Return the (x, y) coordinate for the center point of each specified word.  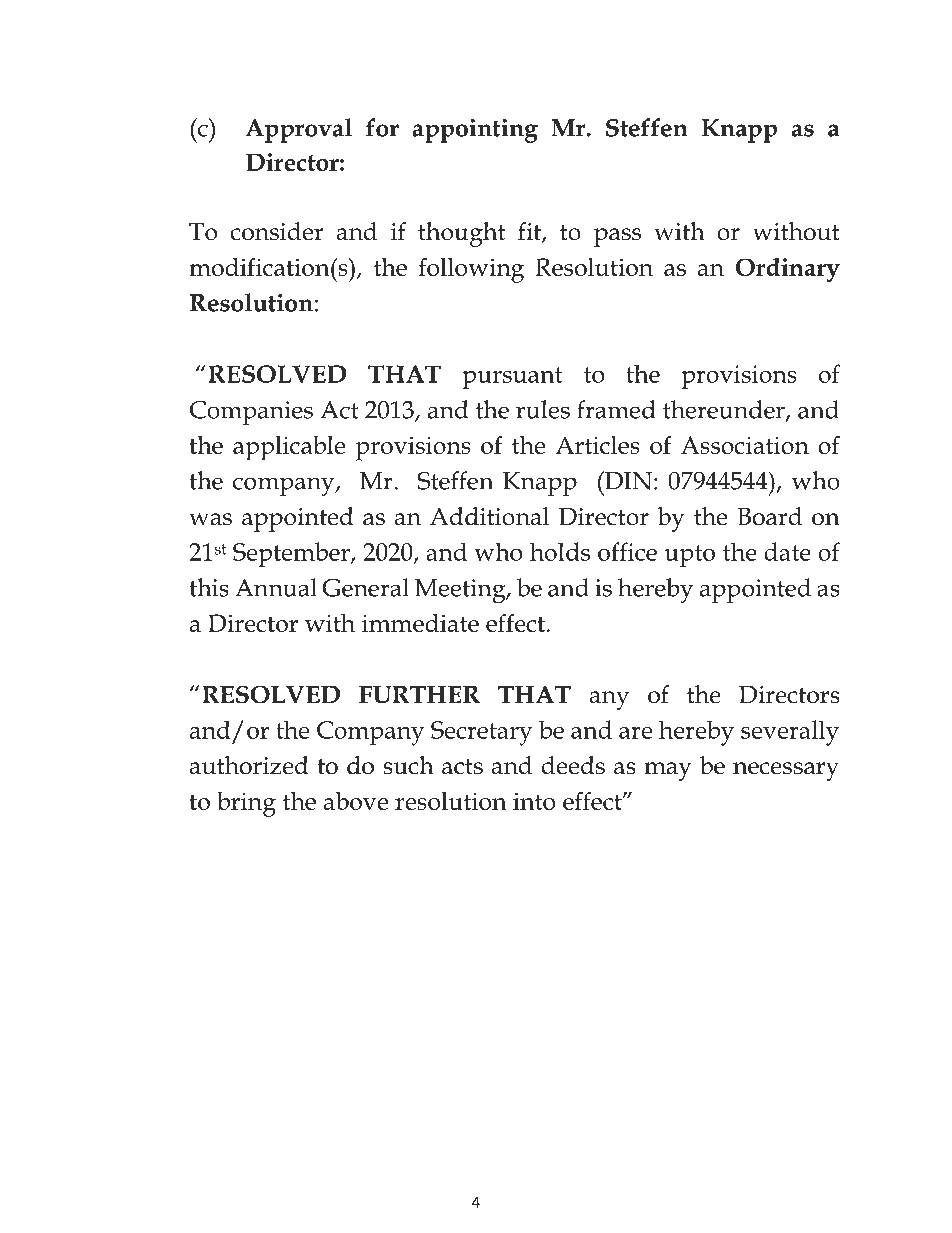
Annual (276, 587)
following (471, 270)
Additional (489, 516)
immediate (420, 622)
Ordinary (788, 270)
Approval (299, 130)
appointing (475, 131)
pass (617, 237)
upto (690, 556)
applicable (289, 448)
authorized (249, 765)
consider (277, 231)
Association (745, 445)
